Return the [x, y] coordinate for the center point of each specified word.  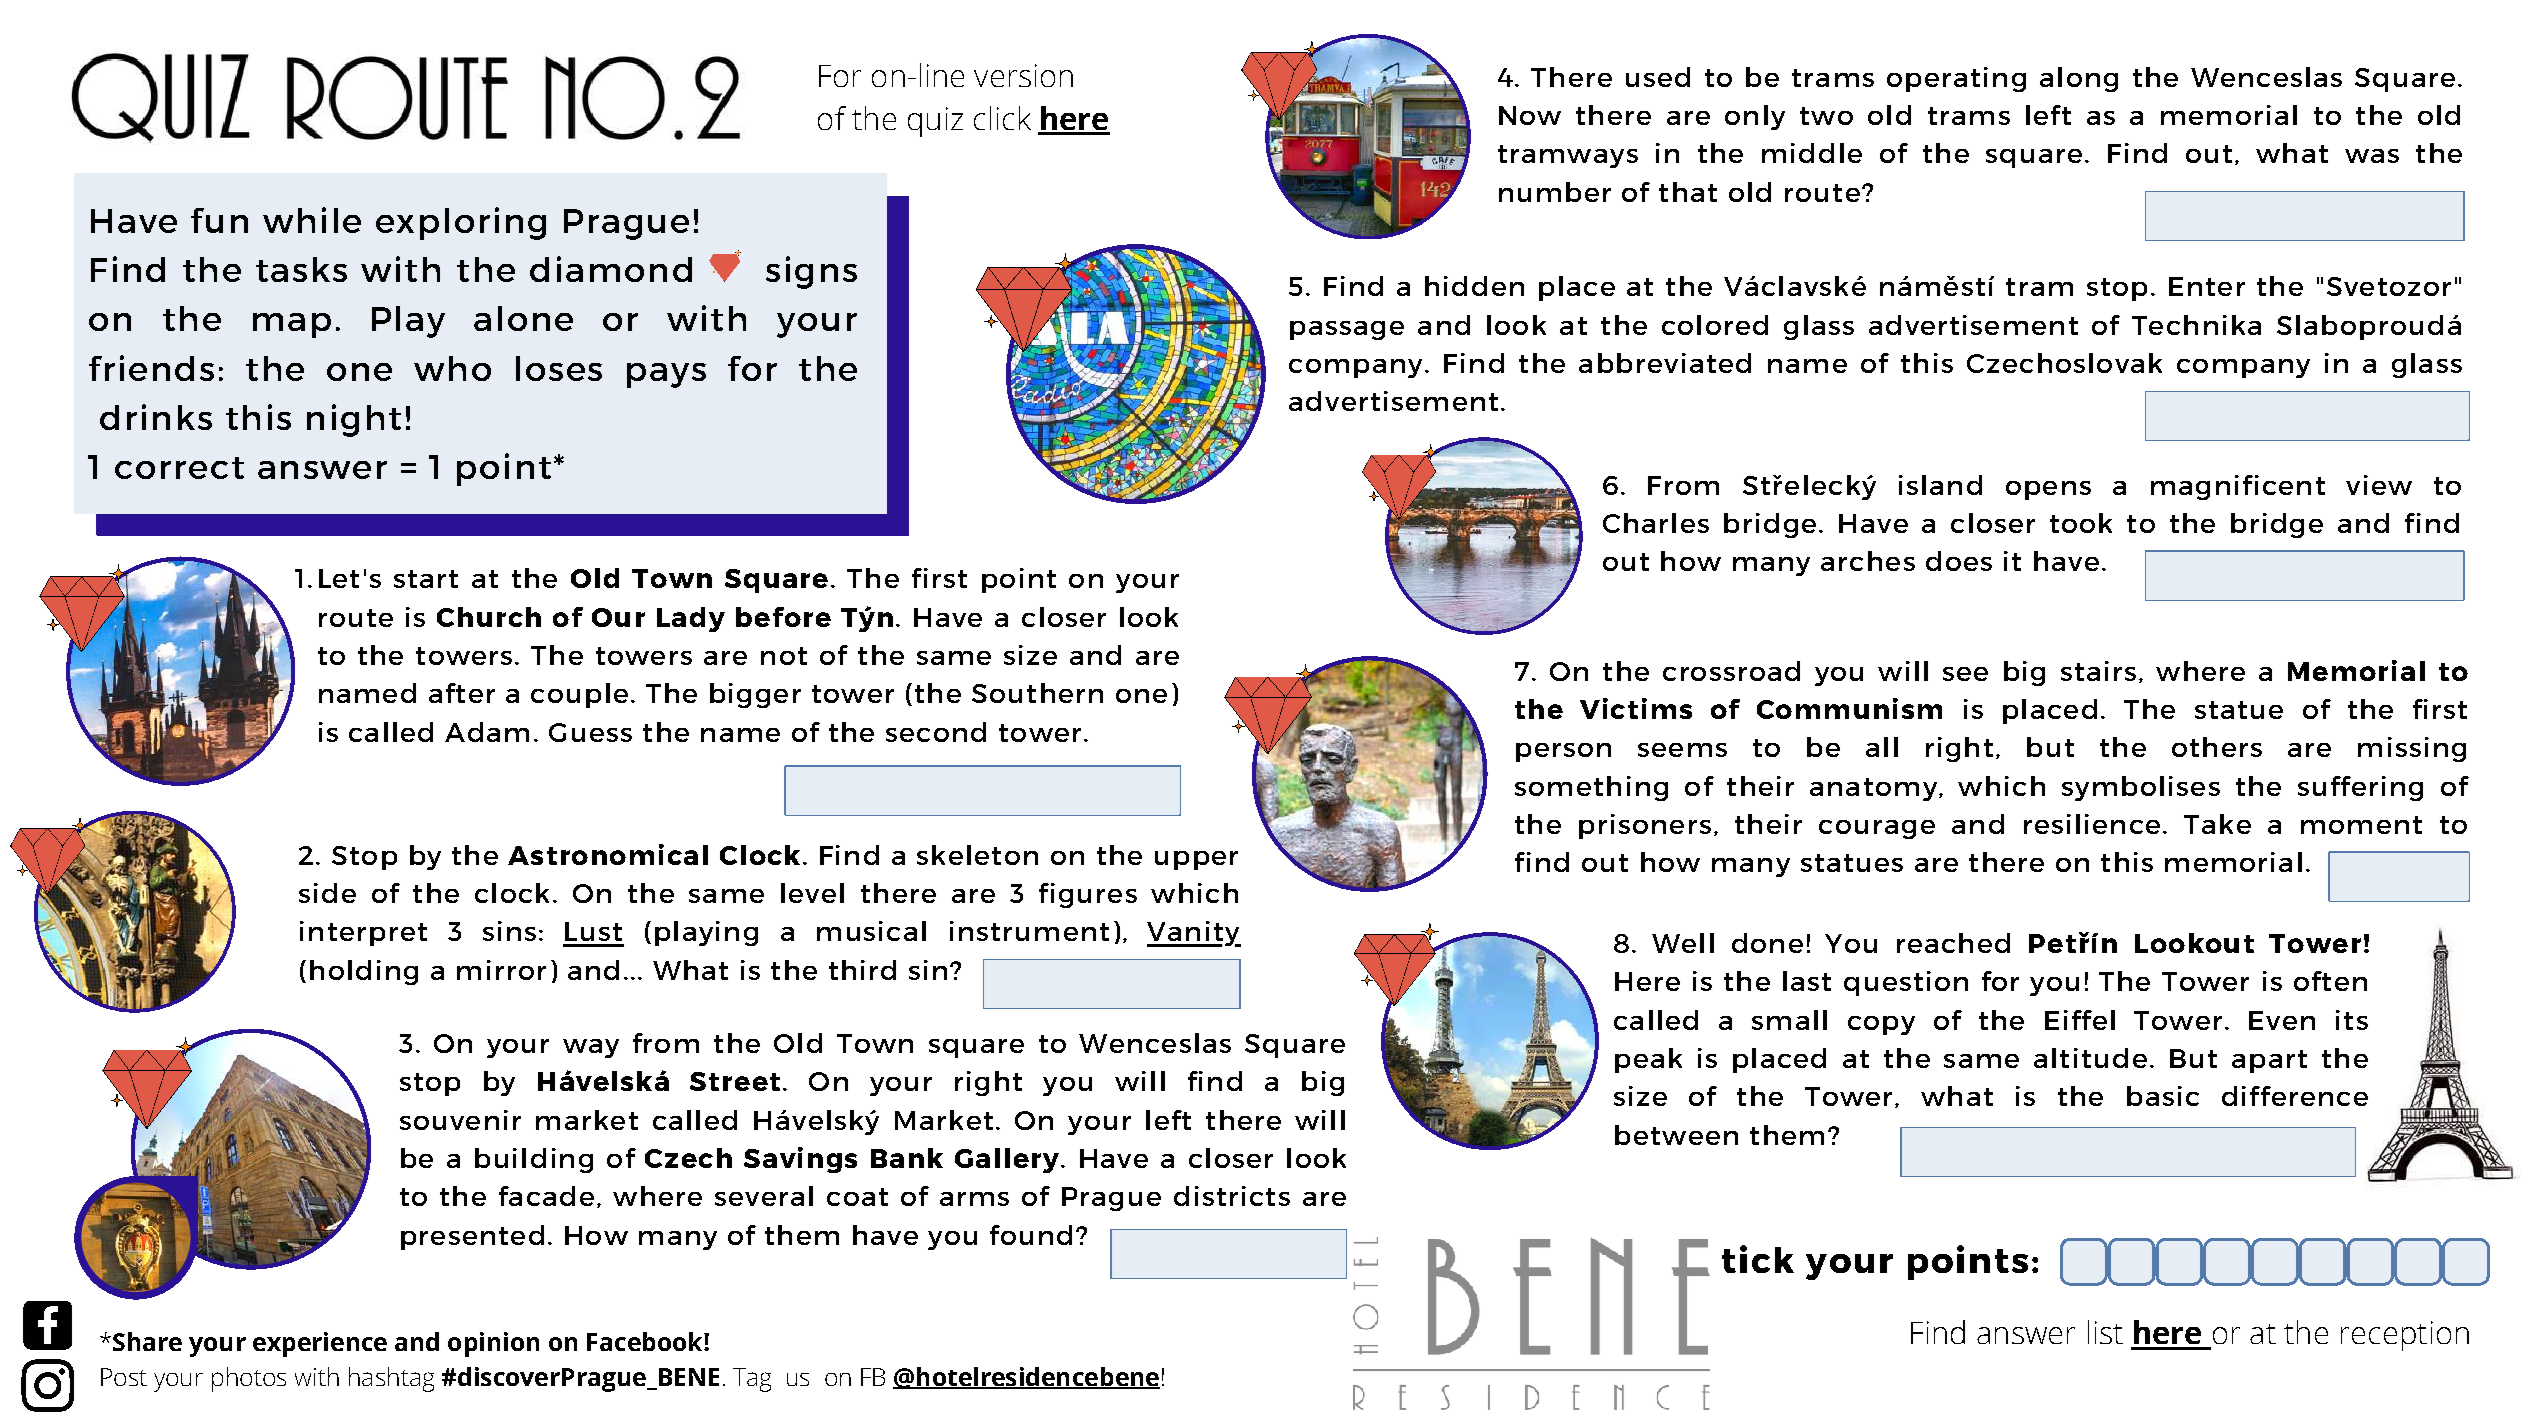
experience [320, 1344]
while [312, 220]
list [2105, 1332]
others [2217, 747]
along [2079, 79]
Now [1530, 115]
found [1031, 1235]
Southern [1037, 693]
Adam [487, 732]
